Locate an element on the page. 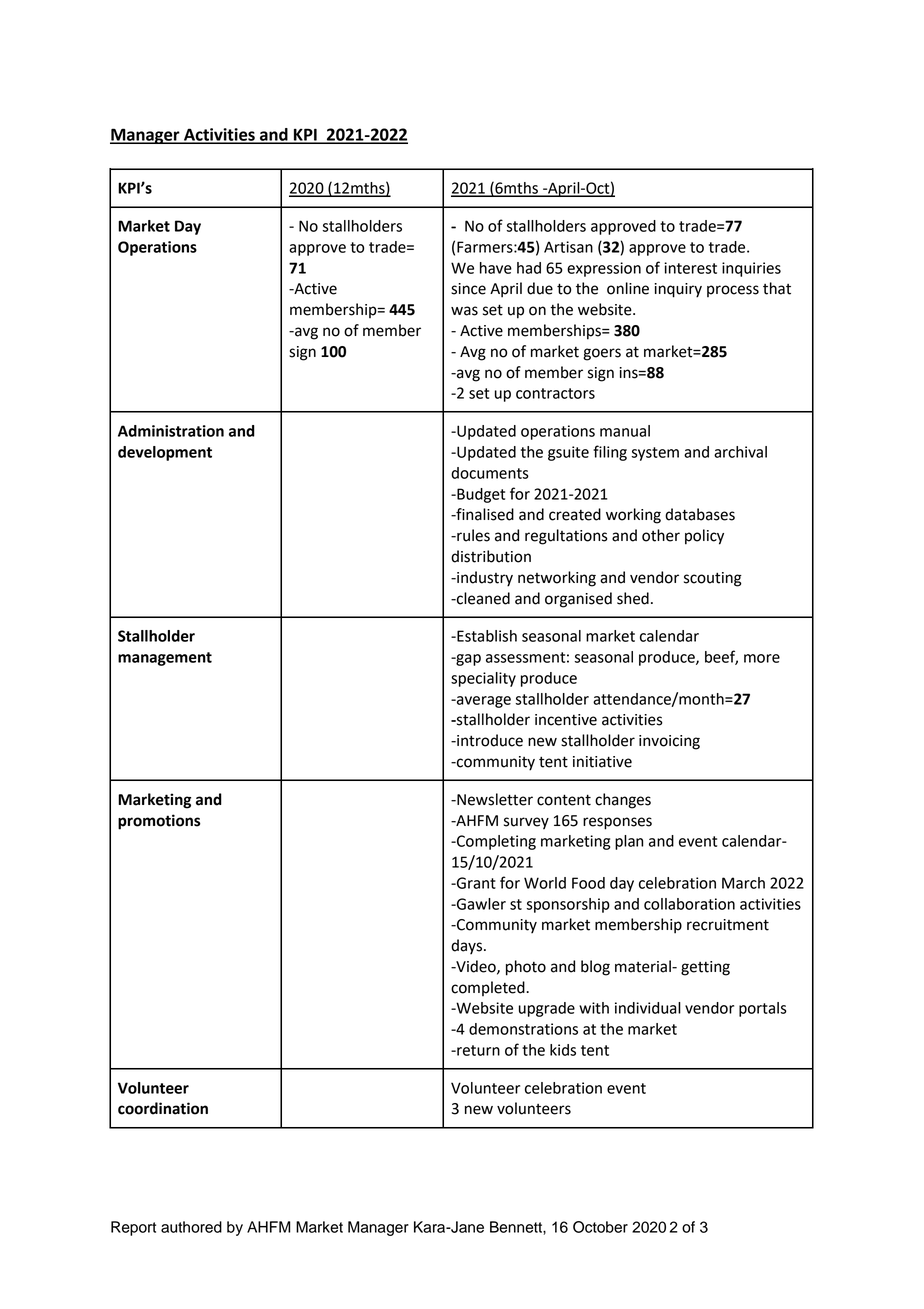 The image size is (924, 1309). since is located at coordinates (468, 289).
